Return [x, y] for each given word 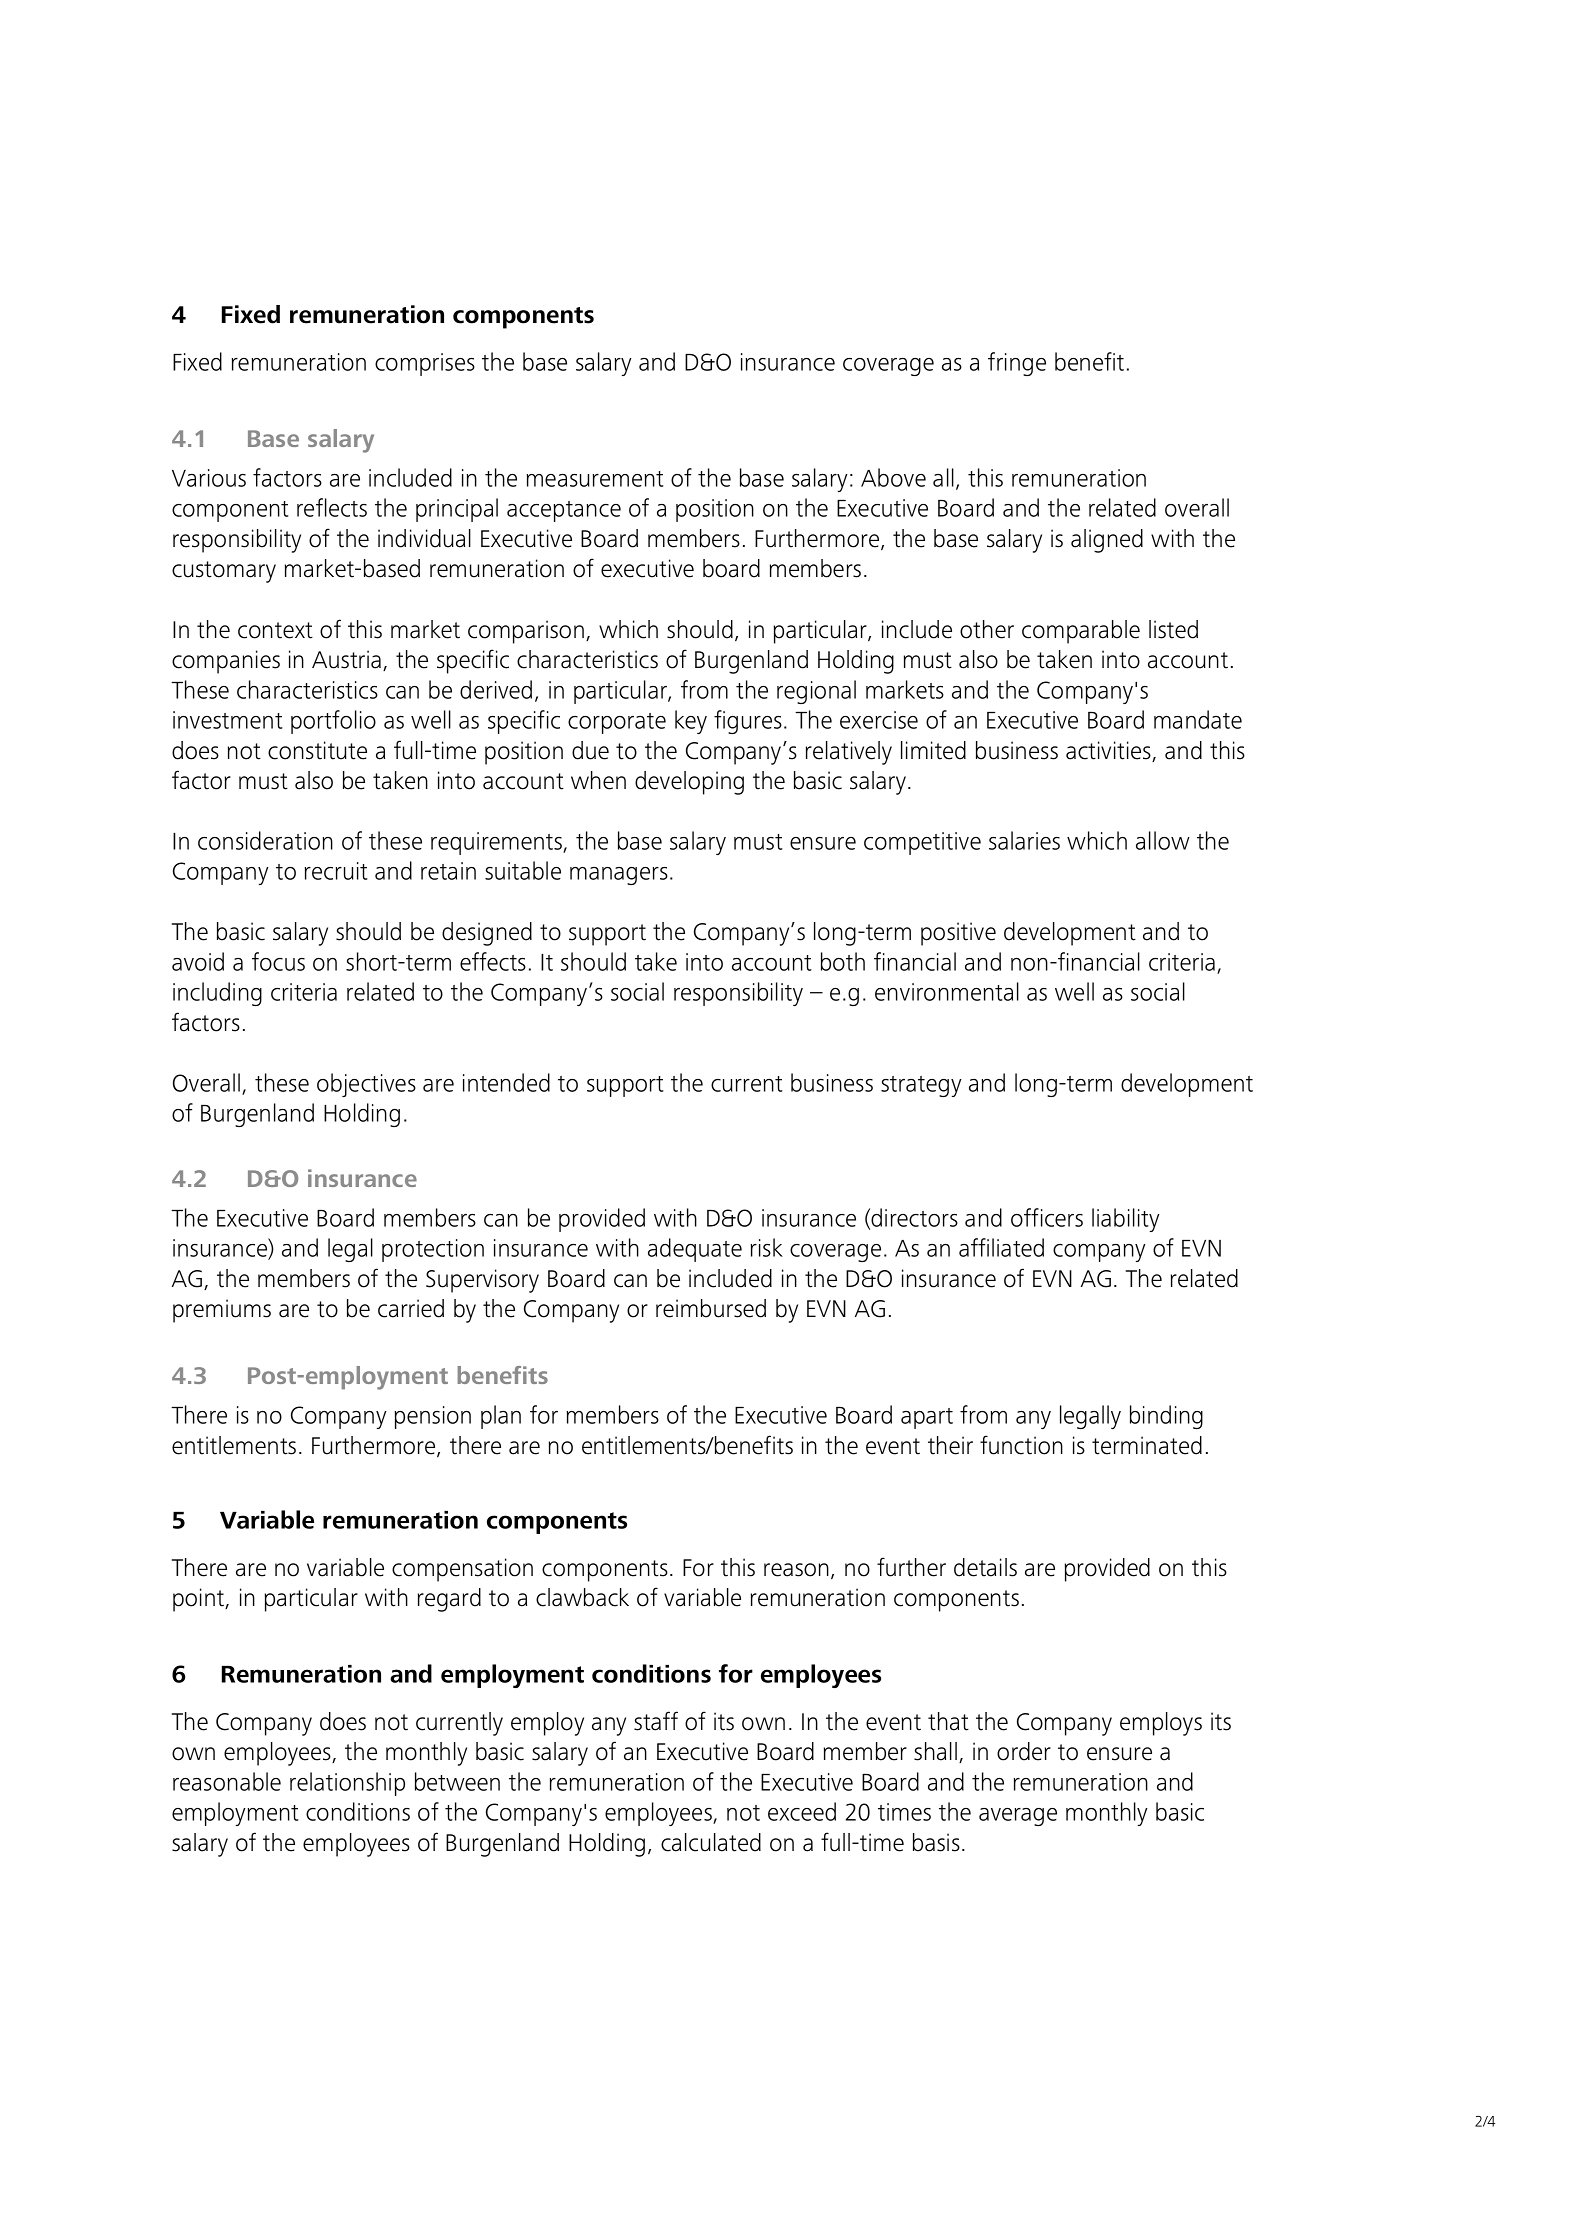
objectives [366, 1085]
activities [1109, 751]
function [1021, 1445]
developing [689, 783]
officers [1047, 1217]
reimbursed [711, 1308]
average [1018, 1817]
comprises [425, 364]
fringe [1017, 364]
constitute [317, 750]
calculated [711, 1842]
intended [506, 1082]
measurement [595, 479]
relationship [347, 1784]
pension [432, 1417]
